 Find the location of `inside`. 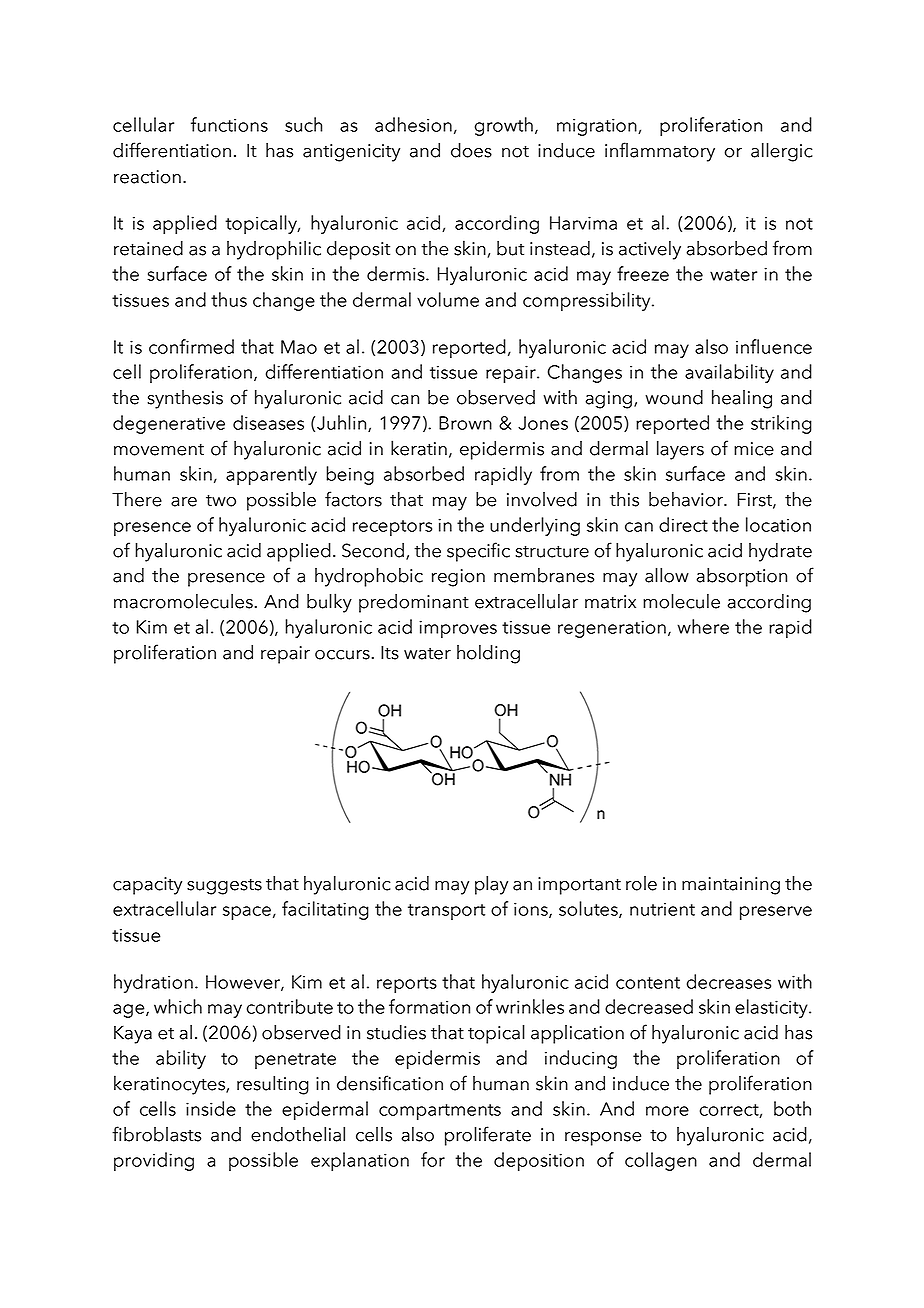

inside is located at coordinates (211, 1108).
